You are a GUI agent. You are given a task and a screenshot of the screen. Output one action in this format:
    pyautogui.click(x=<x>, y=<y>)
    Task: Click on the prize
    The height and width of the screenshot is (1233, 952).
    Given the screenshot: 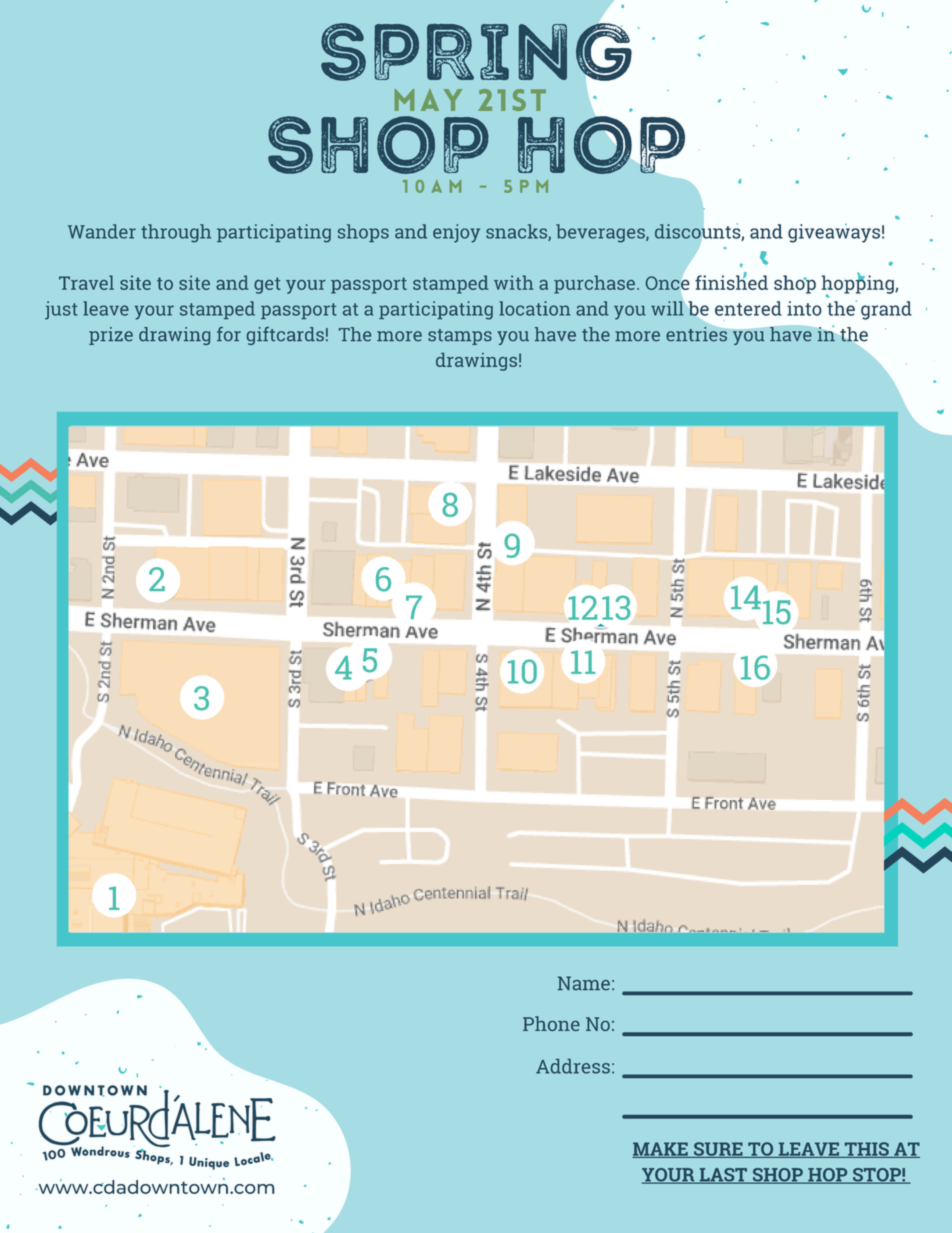 What is the action you would take?
    pyautogui.click(x=111, y=336)
